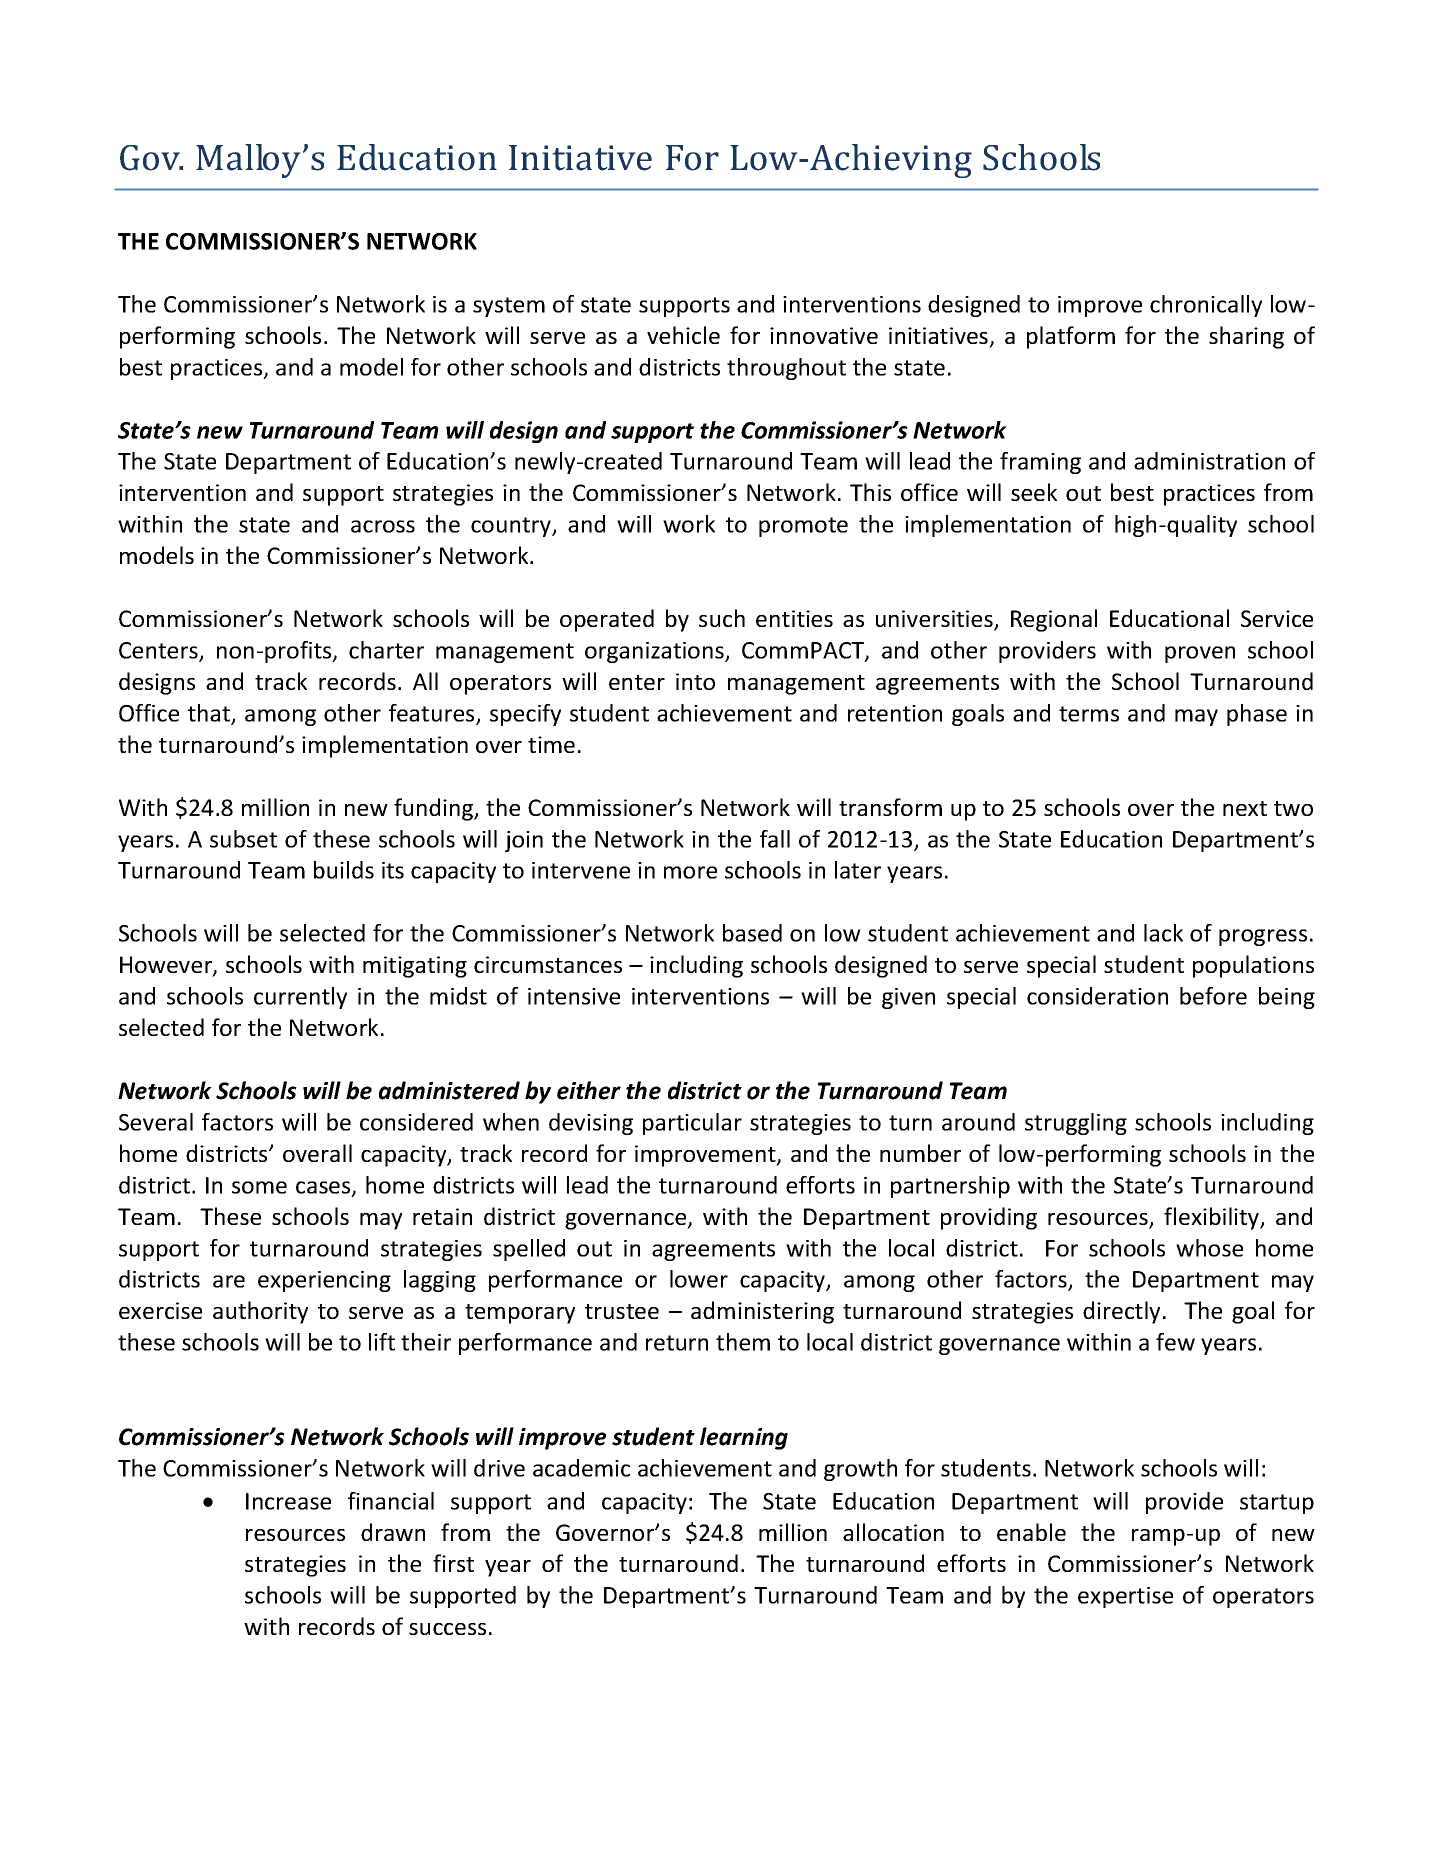  What do you see at coordinates (1200, 654) in the screenshot?
I see `proven` at bounding box center [1200, 654].
